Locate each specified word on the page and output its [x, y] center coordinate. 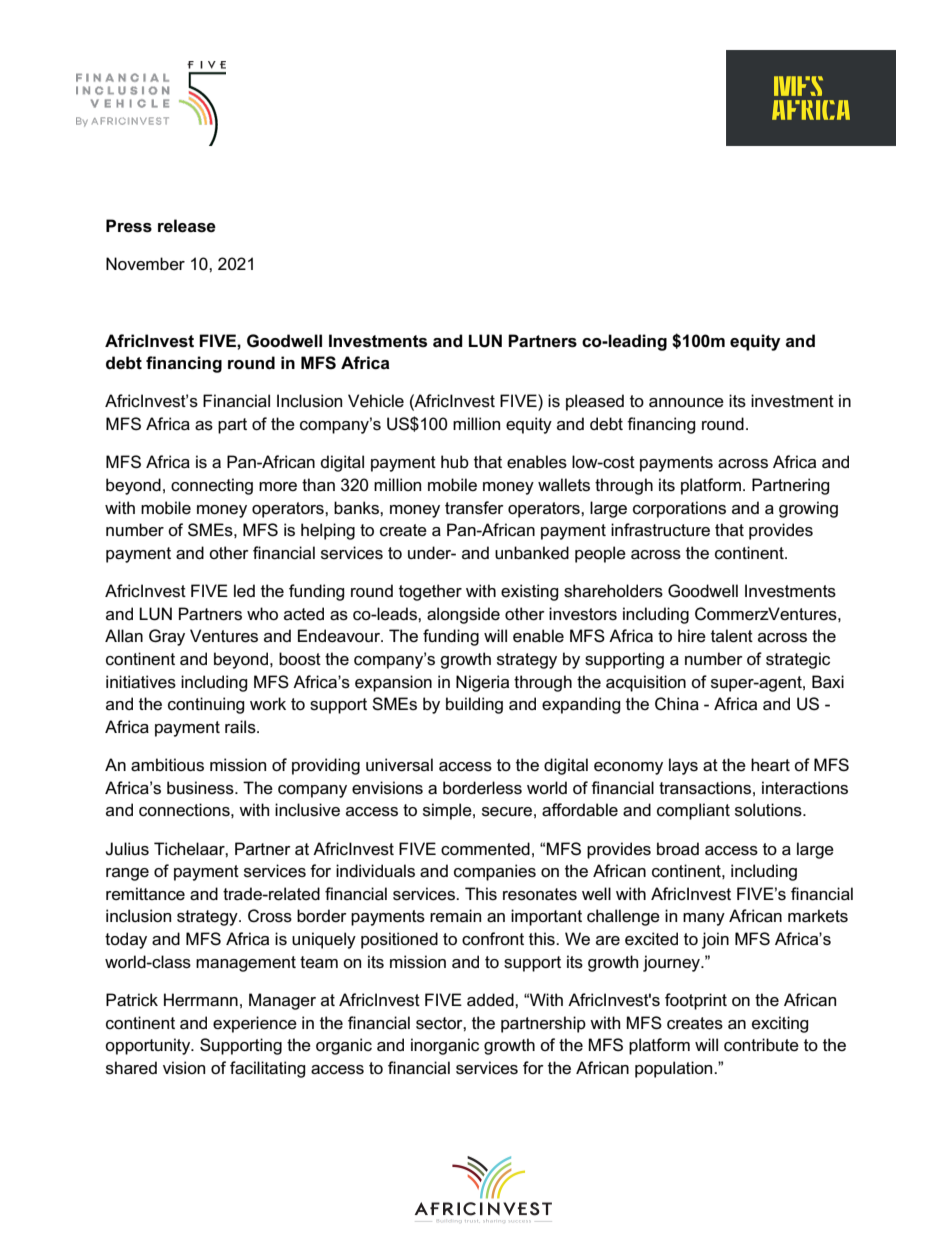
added [491, 1000]
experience [255, 1024]
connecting [212, 486]
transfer [474, 508]
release [187, 226]
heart [770, 765]
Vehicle [376, 401]
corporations [679, 509]
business [201, 788]
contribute [761, 1045]
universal [399, 765]
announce [686, 403]
